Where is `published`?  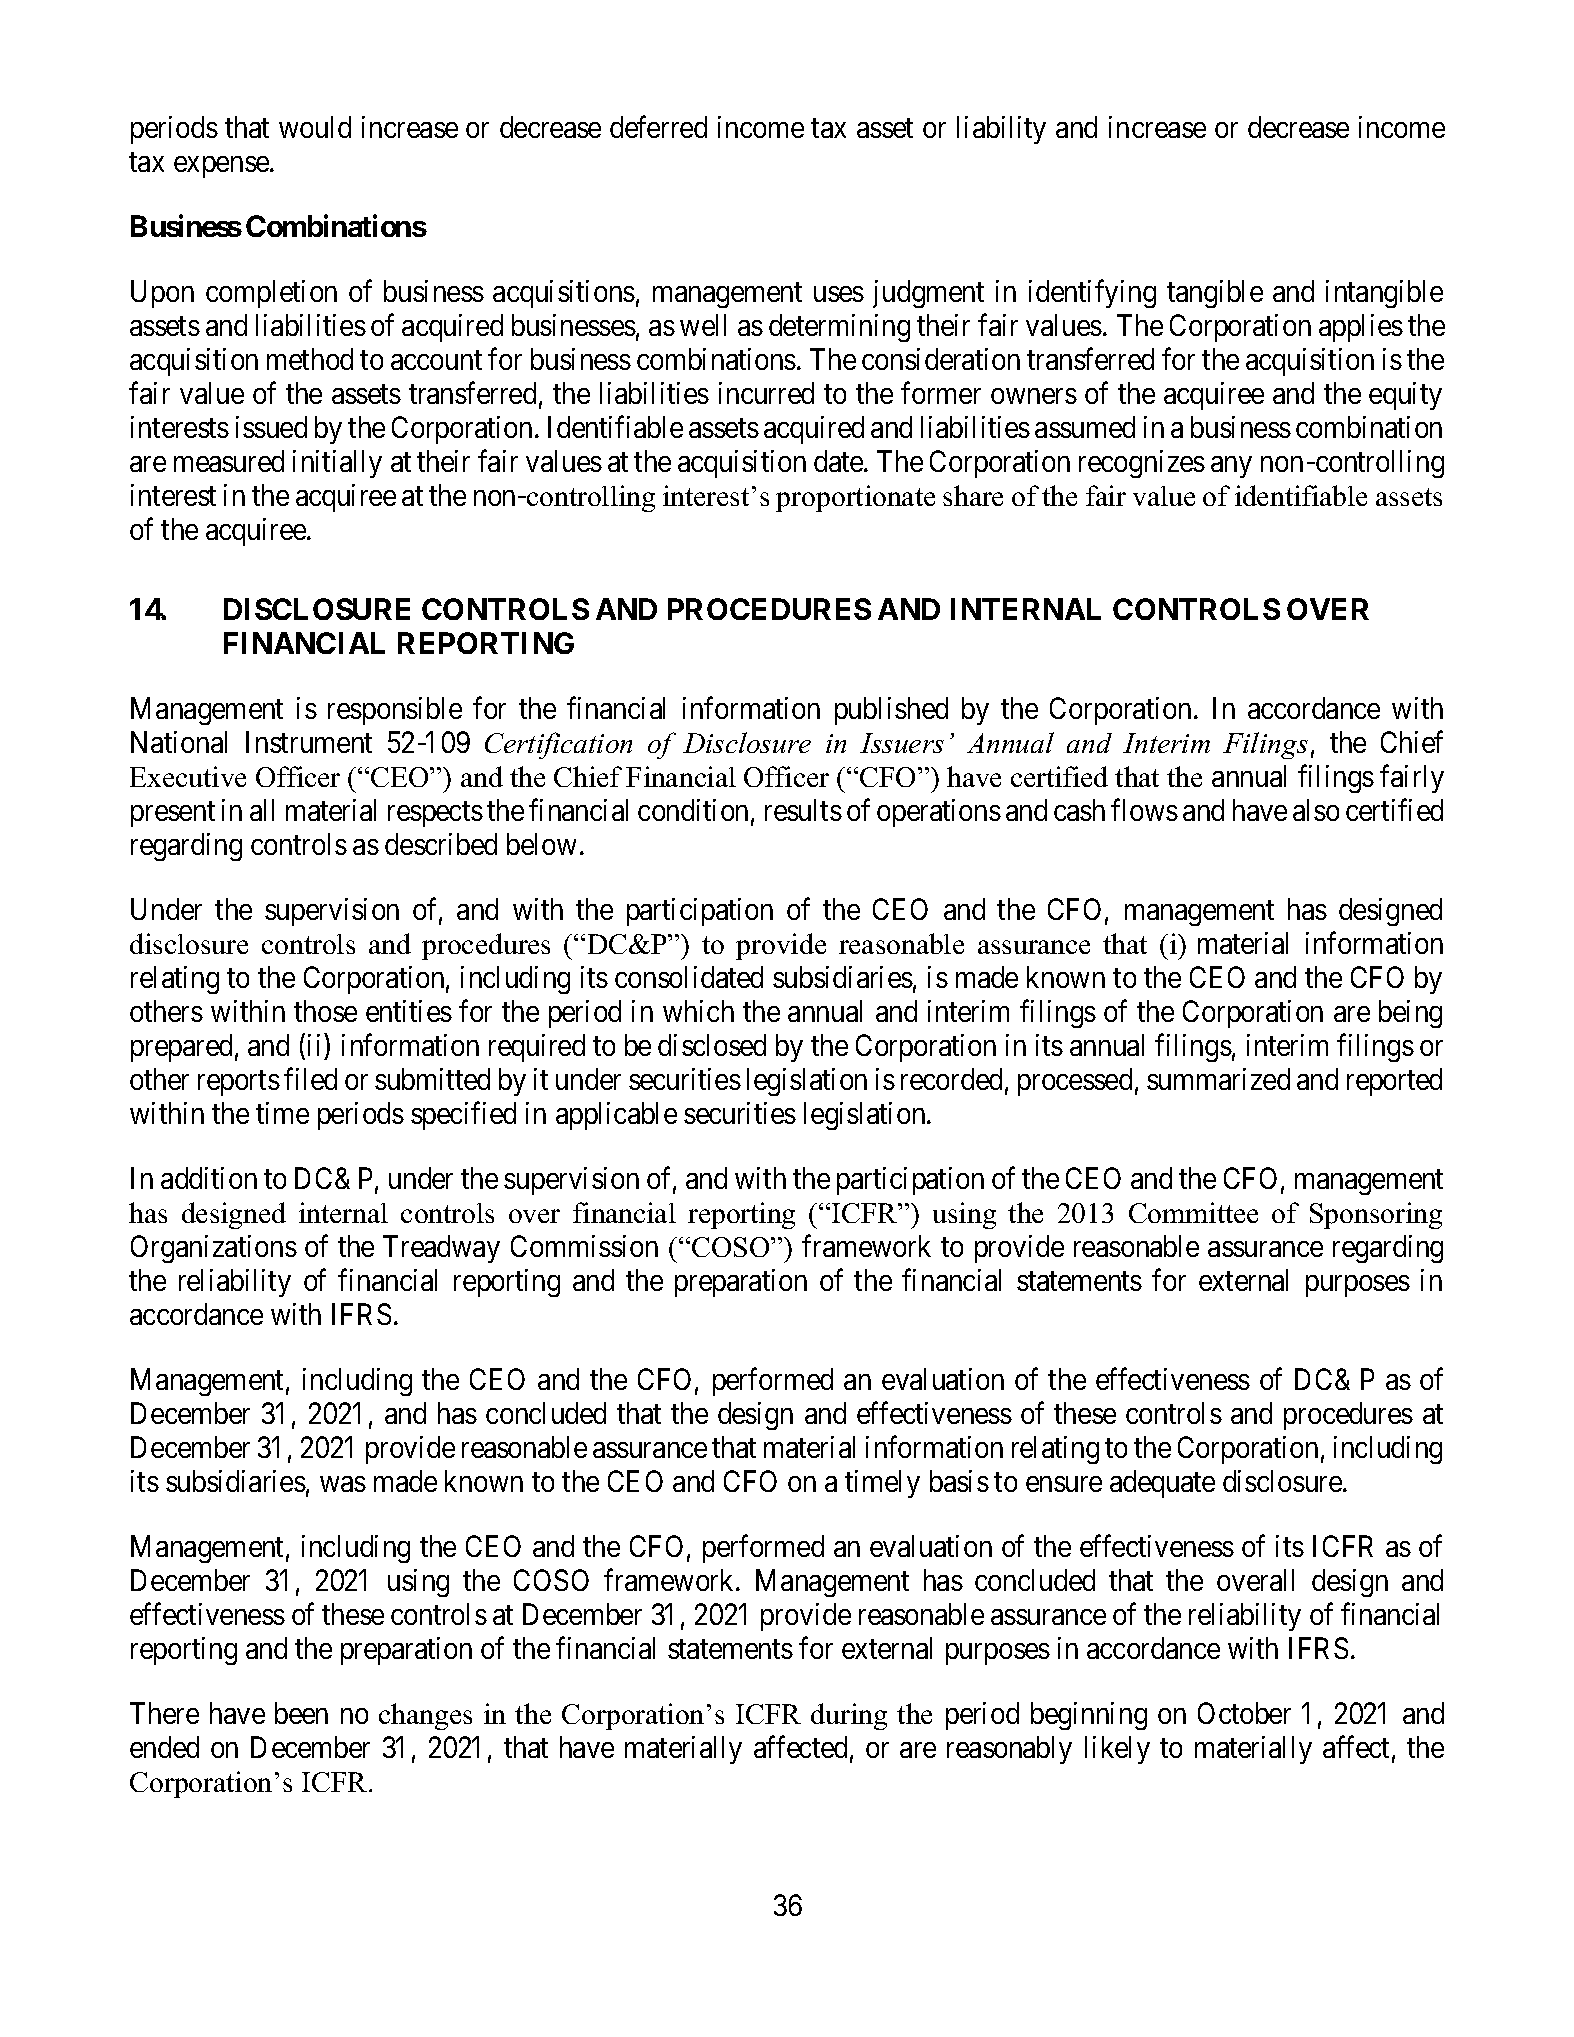
published is located at coordinates (891, 711).
